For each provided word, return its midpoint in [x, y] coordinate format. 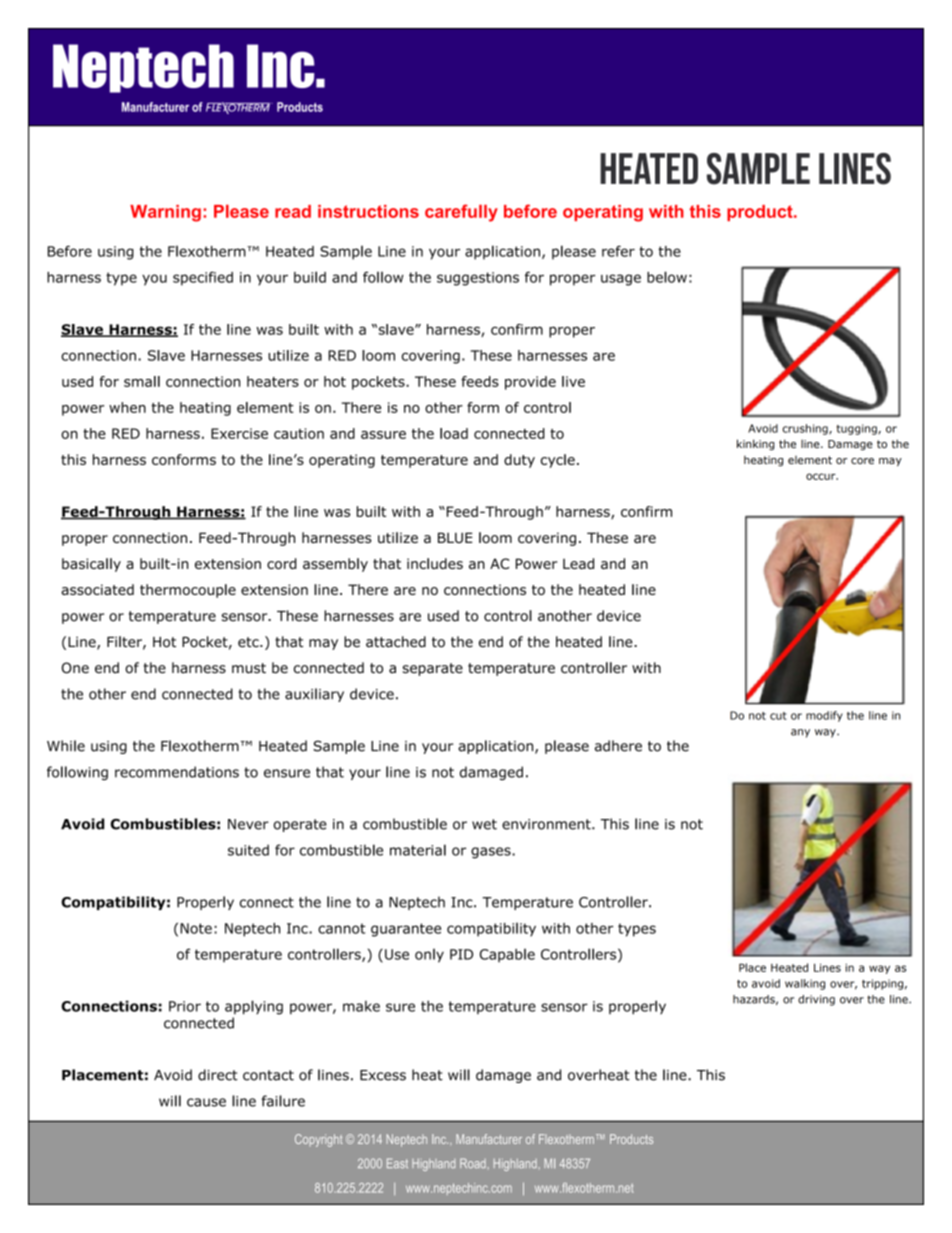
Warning [165, 213]
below [667, 277]
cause [206, 1102]
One [75, 668]
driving [816, 1000]
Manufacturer [489, 1139]
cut [778, 716]
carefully [461, 213]
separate [433, 669]
